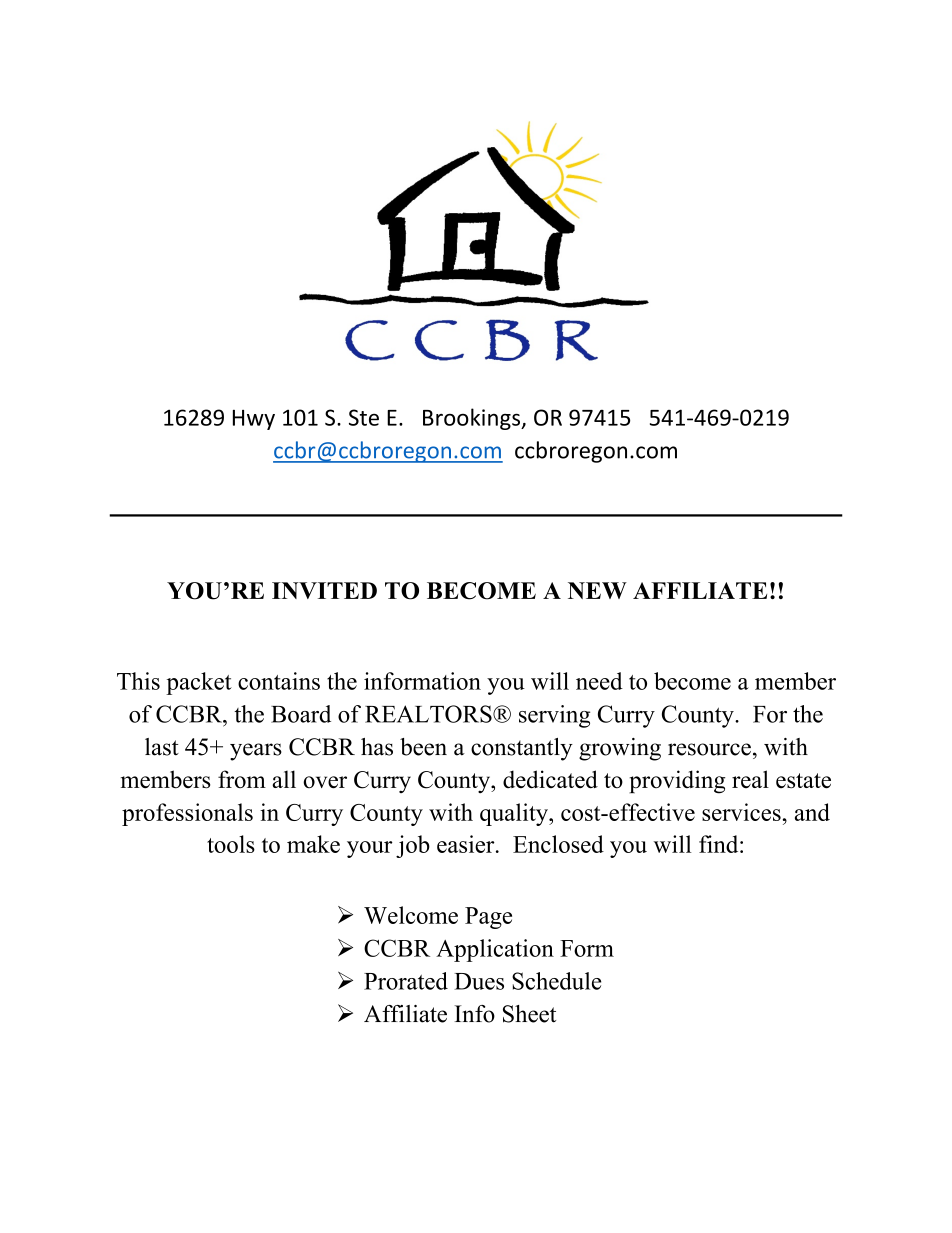  Describe the element at coordinates (199, 683) in the screenshot. I see `packet` at that location.
